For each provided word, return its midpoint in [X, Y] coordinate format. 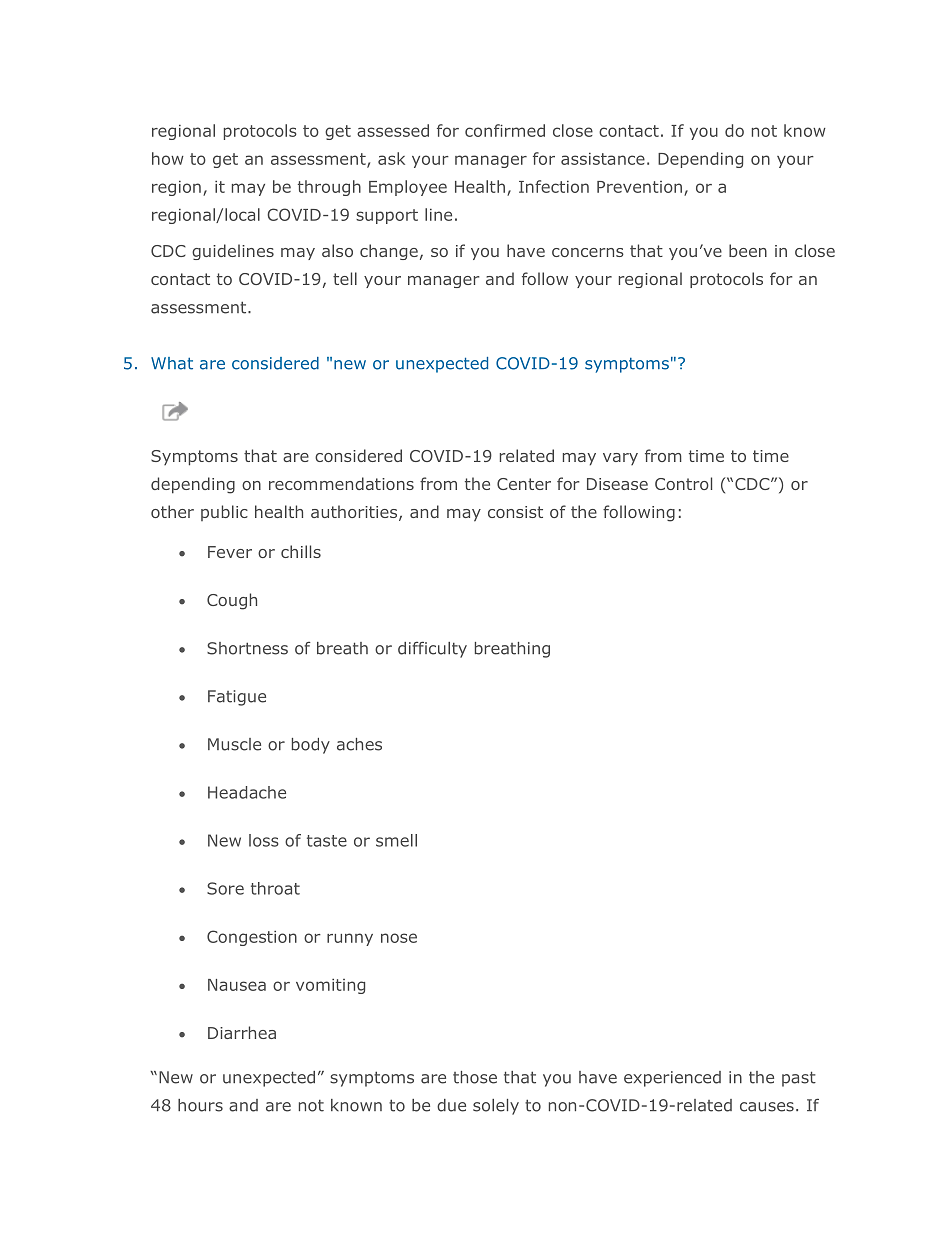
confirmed [505, 130]
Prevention [639, 187]
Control [683, 483]
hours [200, 1105]
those [475, 1077]
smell [396, 840]
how [168, 158]
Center [524, 484]
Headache [247, 792]
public [224, 513]
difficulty [432, 649]
